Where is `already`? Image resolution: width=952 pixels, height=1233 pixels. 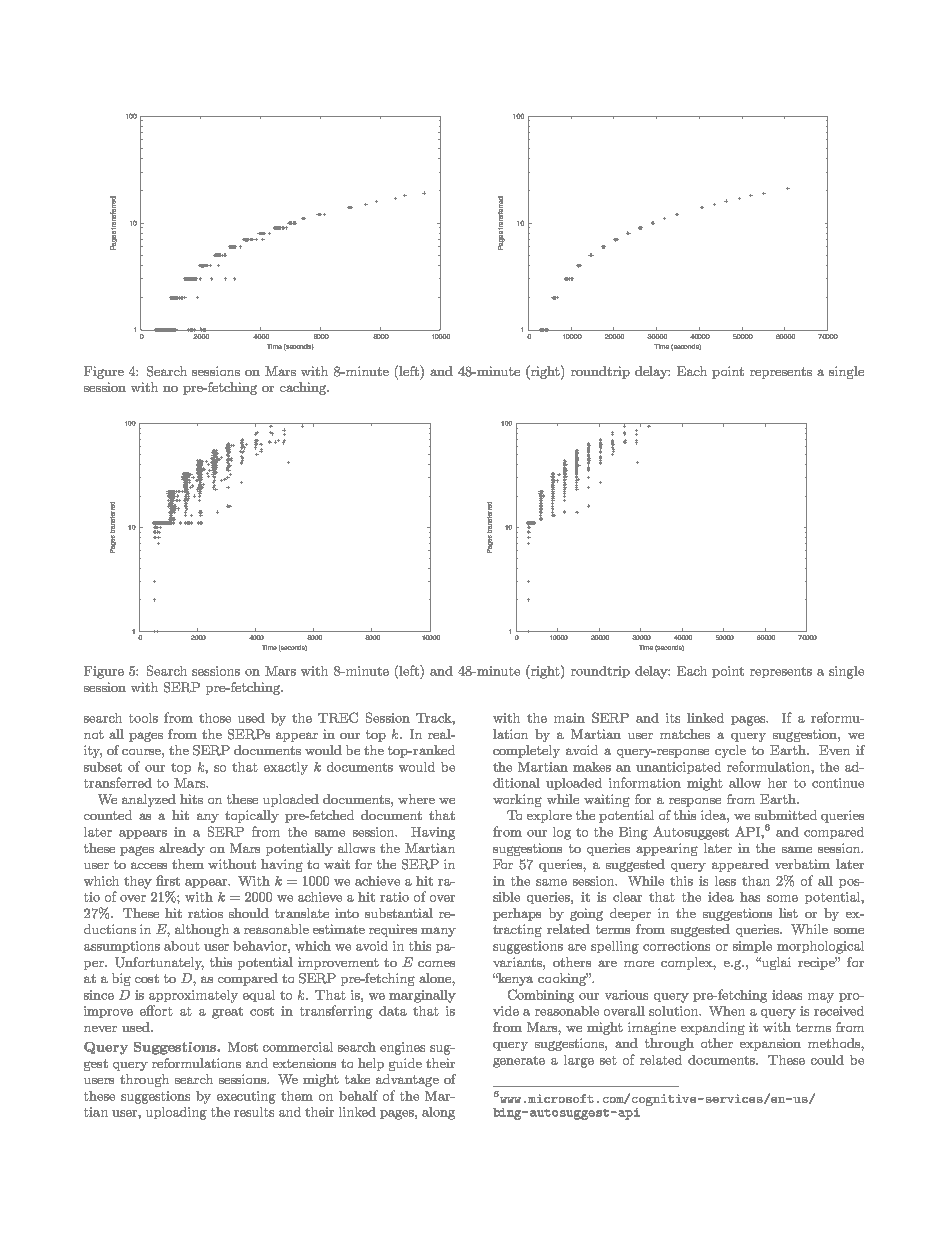
already is located at coordinates (182, 849).
